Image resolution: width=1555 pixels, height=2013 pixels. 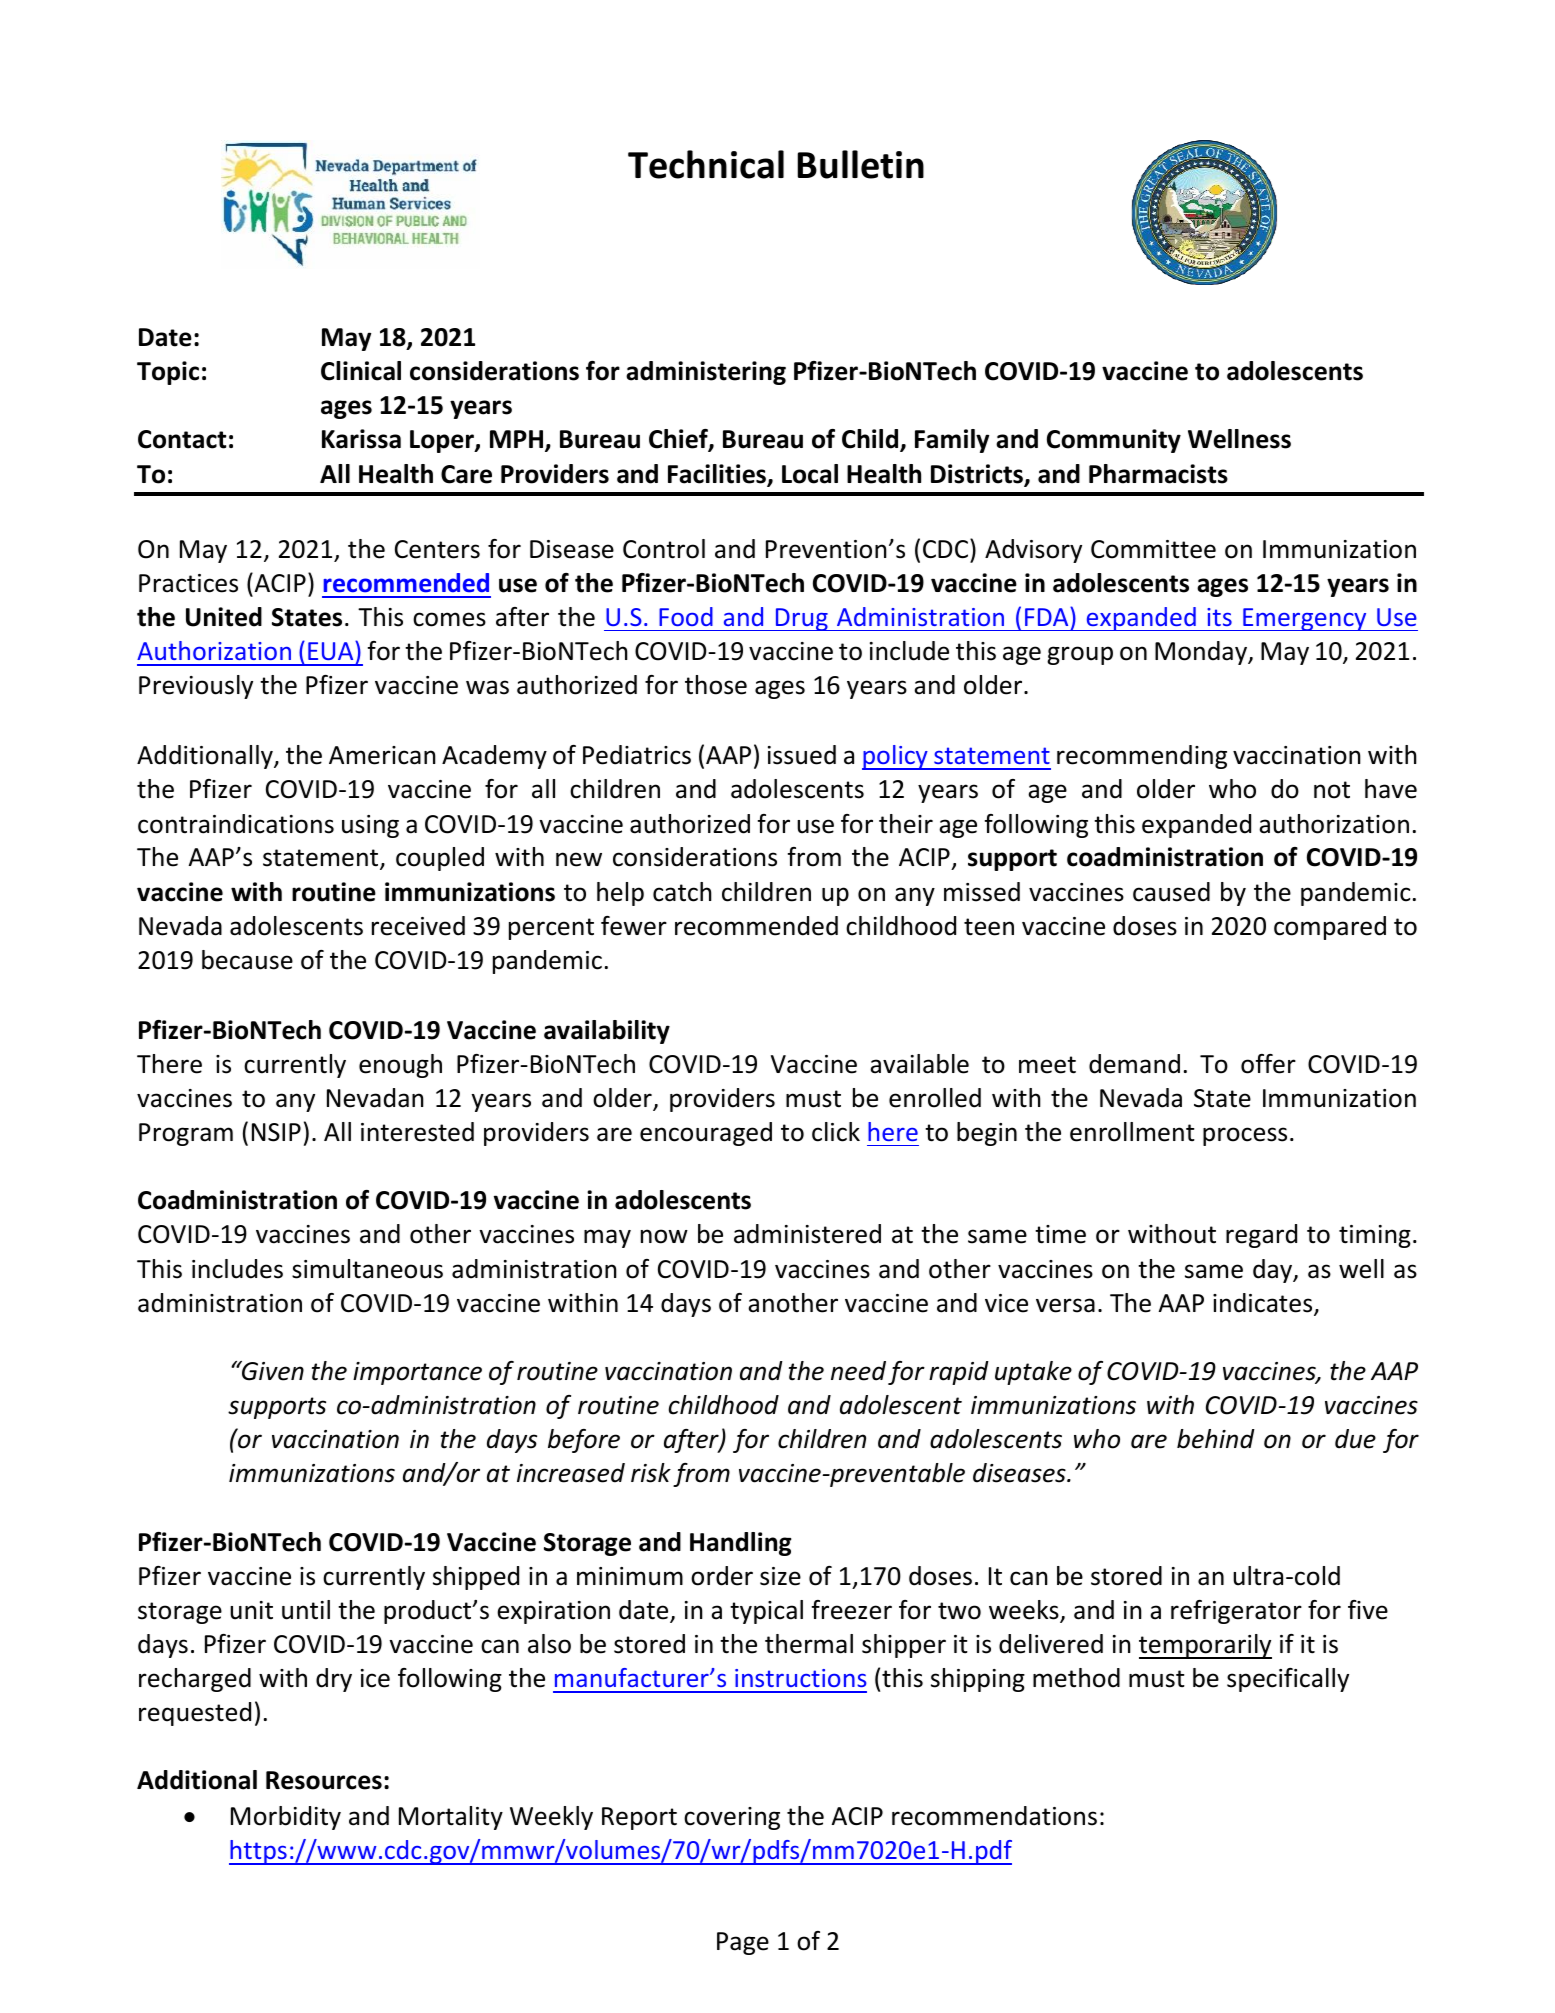 What do you see at coordinates (286, 1818) in the document?
I see `Morbidity` at bounding box center [286, 1818].
